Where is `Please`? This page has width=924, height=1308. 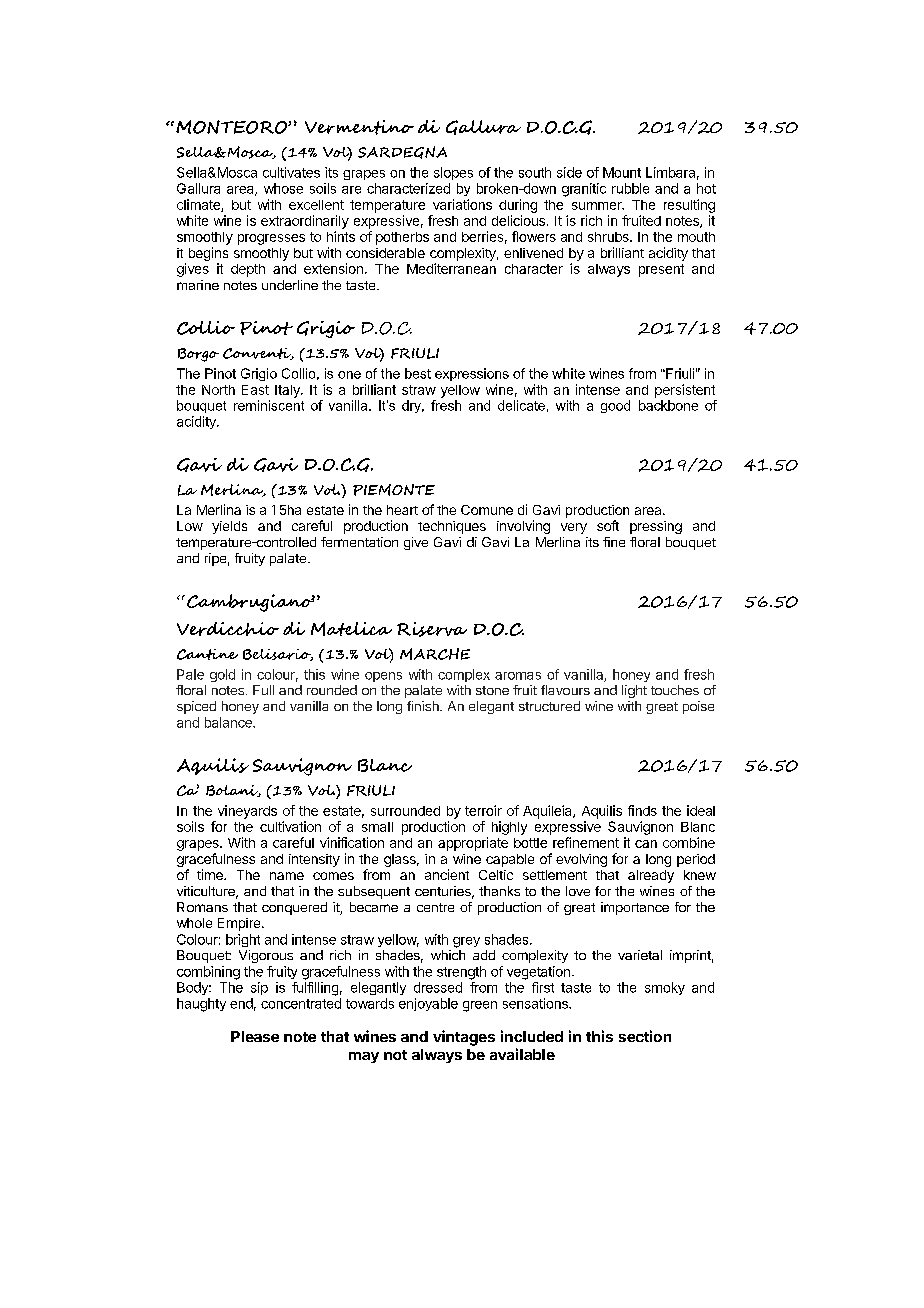 Please is located at coordinates (255, 1036).
